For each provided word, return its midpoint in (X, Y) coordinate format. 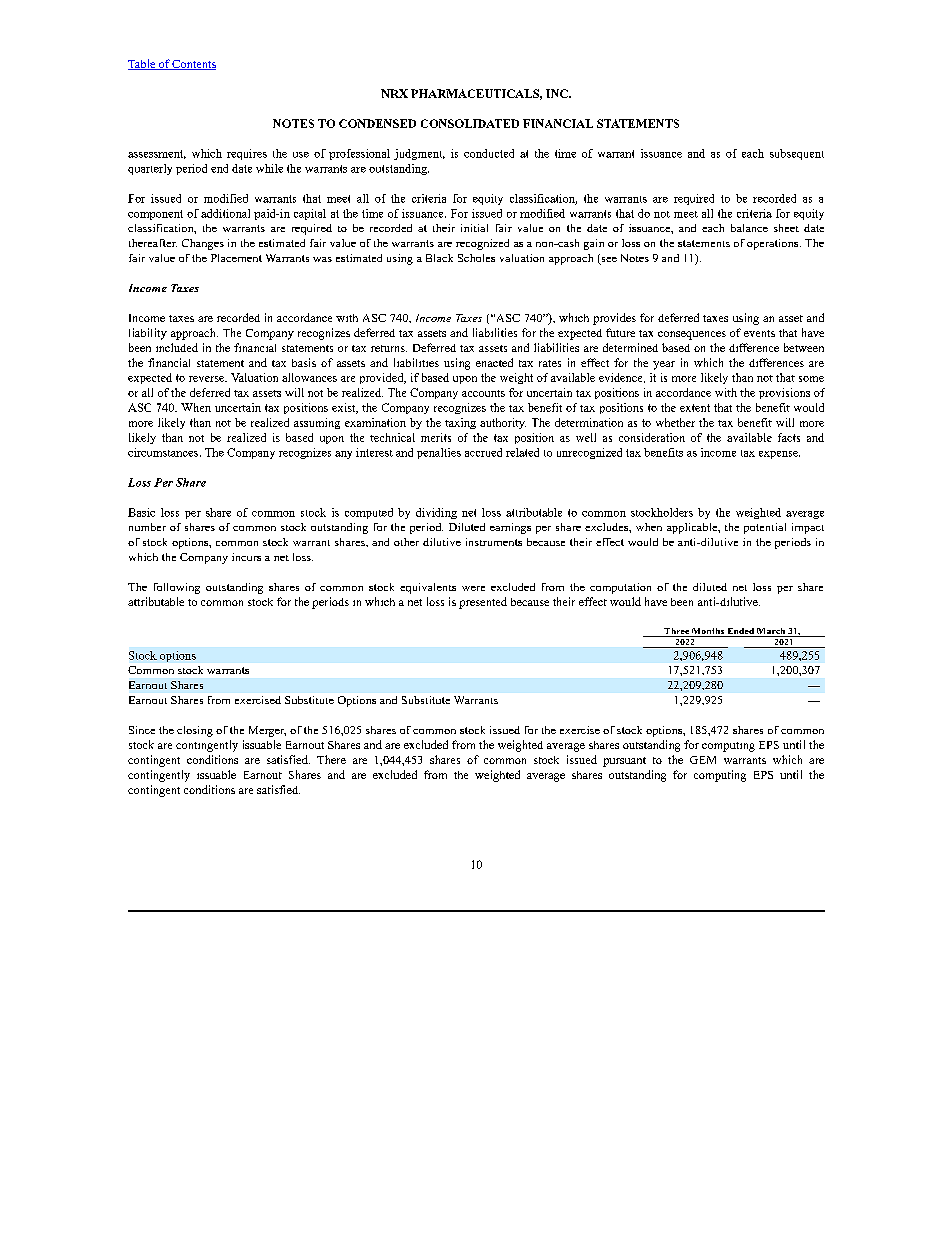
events (759, 333)
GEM (703, 760)
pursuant (624, 762)
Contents (193, 65)
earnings (510, 528)
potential (765, 528)
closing (195, 731)
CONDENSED (377, 123)
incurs (246, 557)
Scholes (476, 258)
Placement (236, 258)
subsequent (797, 154)
